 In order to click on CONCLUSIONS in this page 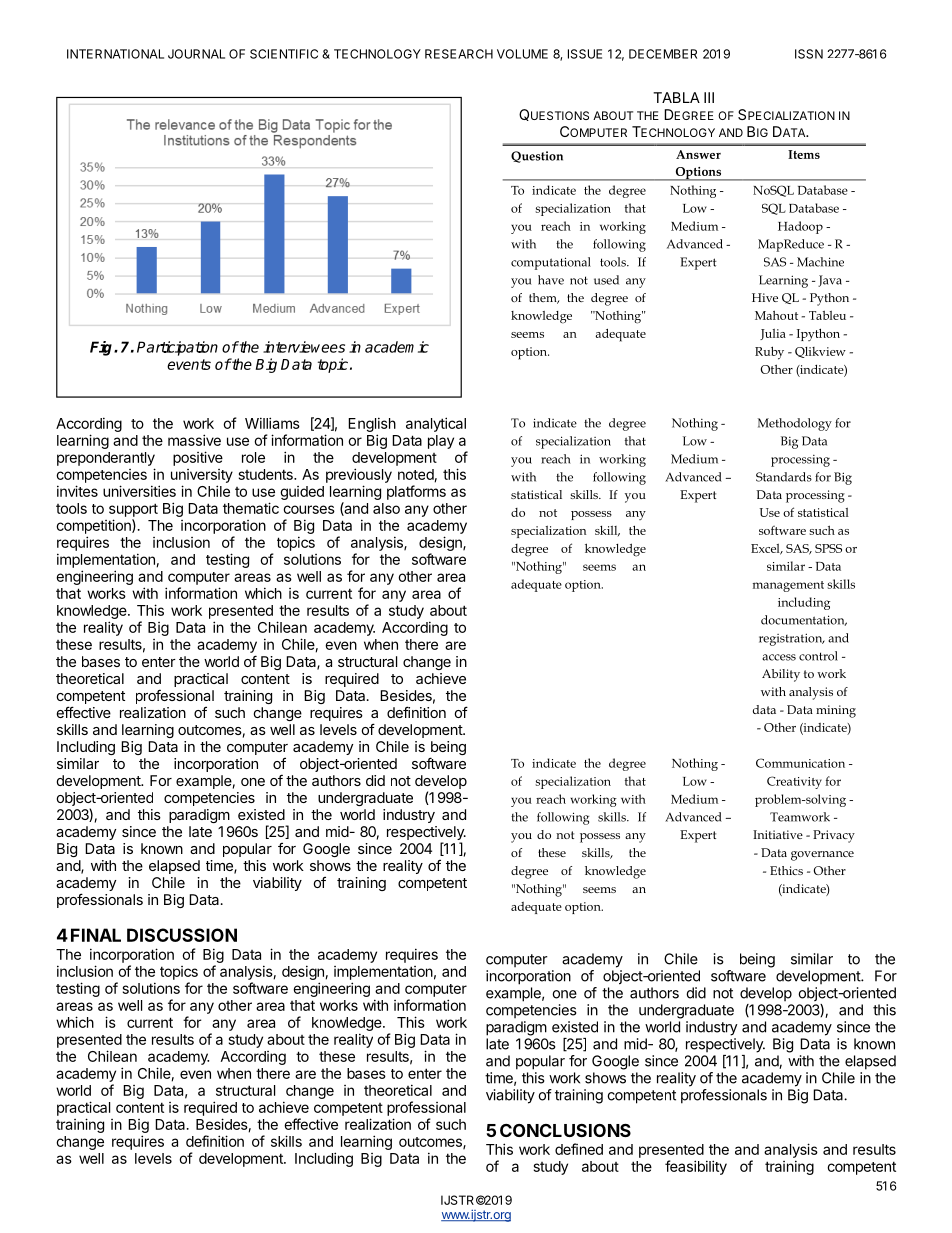, I will do `click(565, 1130)`.
